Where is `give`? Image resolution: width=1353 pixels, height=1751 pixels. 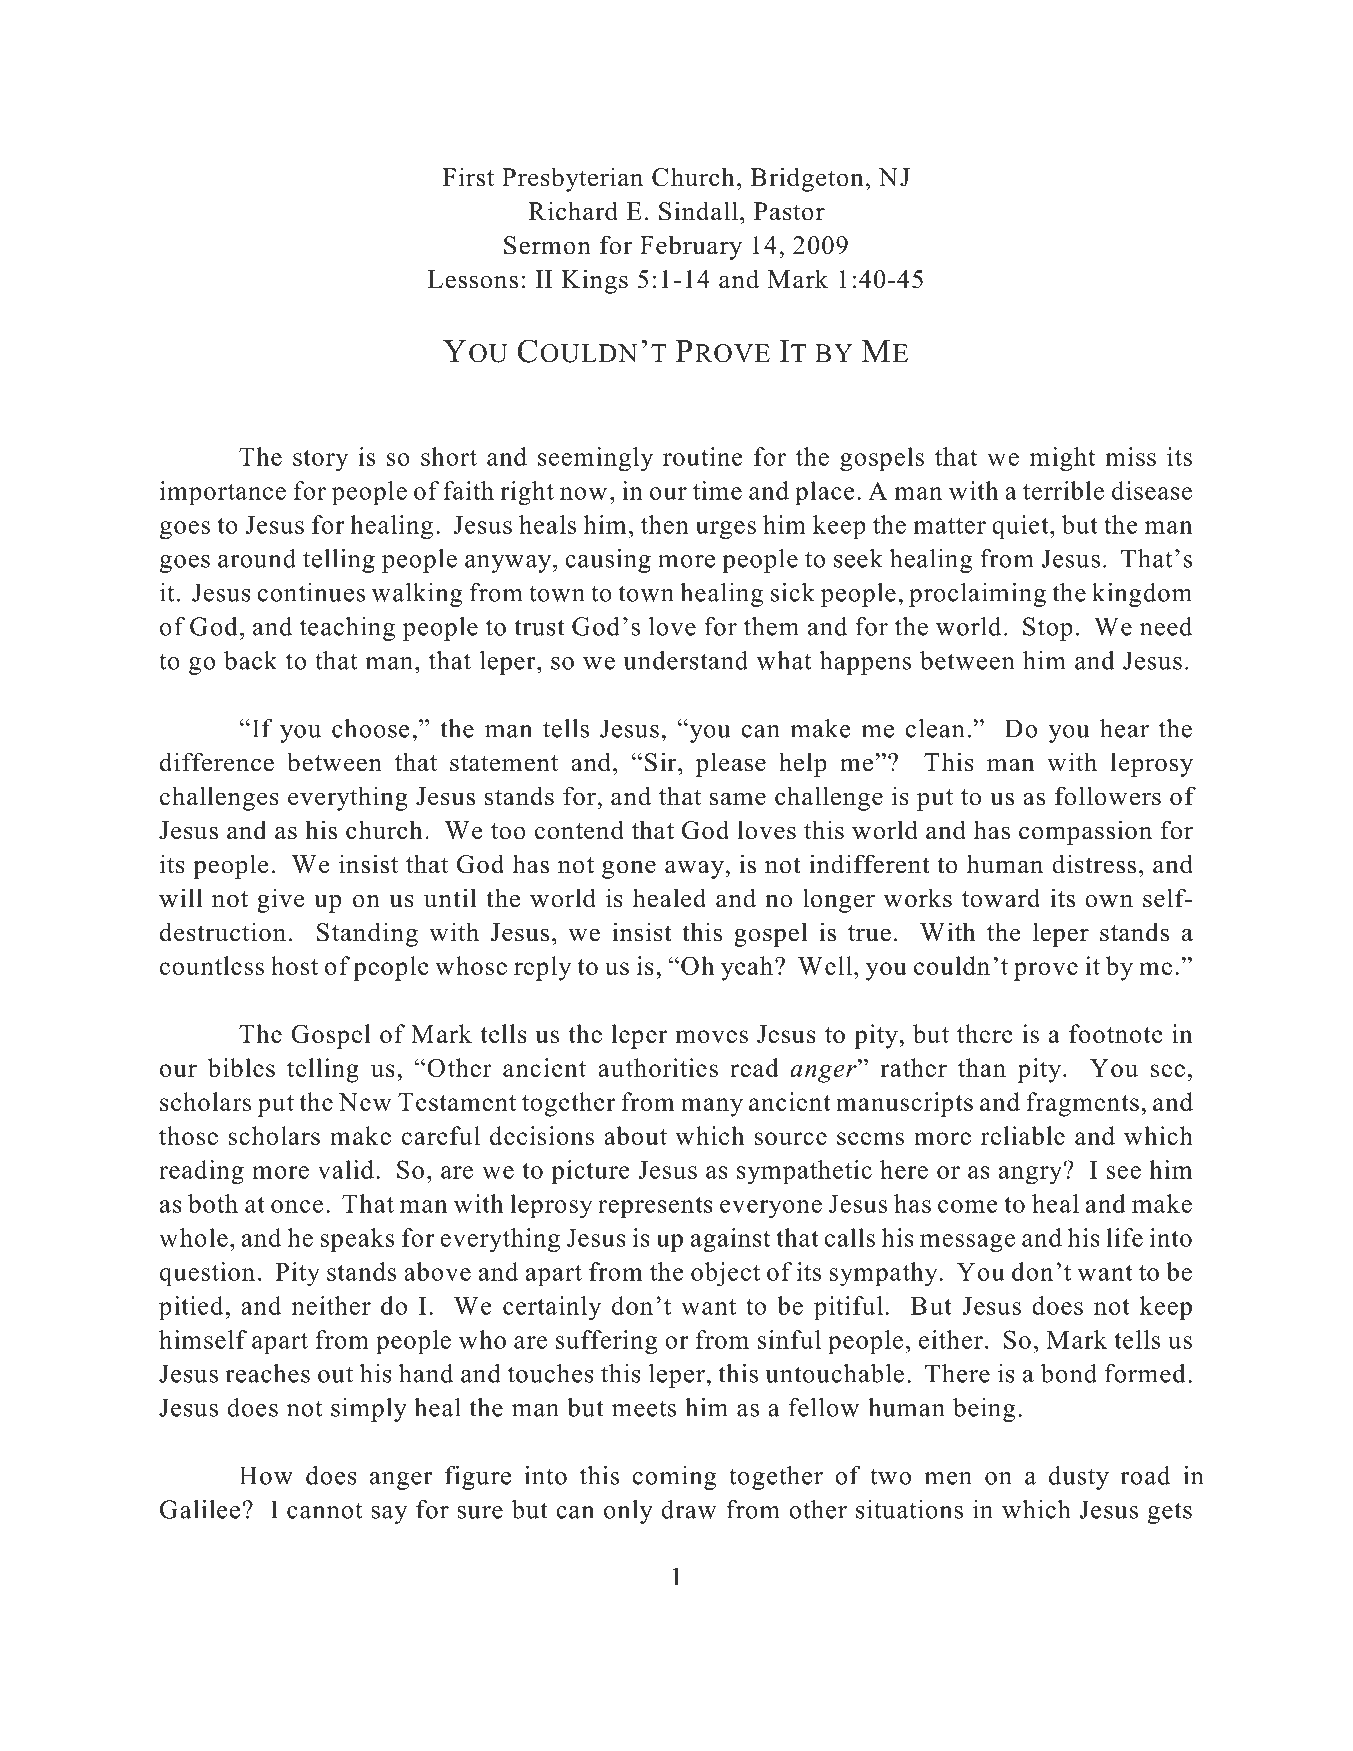 give is located at coordinates (280, 900).
